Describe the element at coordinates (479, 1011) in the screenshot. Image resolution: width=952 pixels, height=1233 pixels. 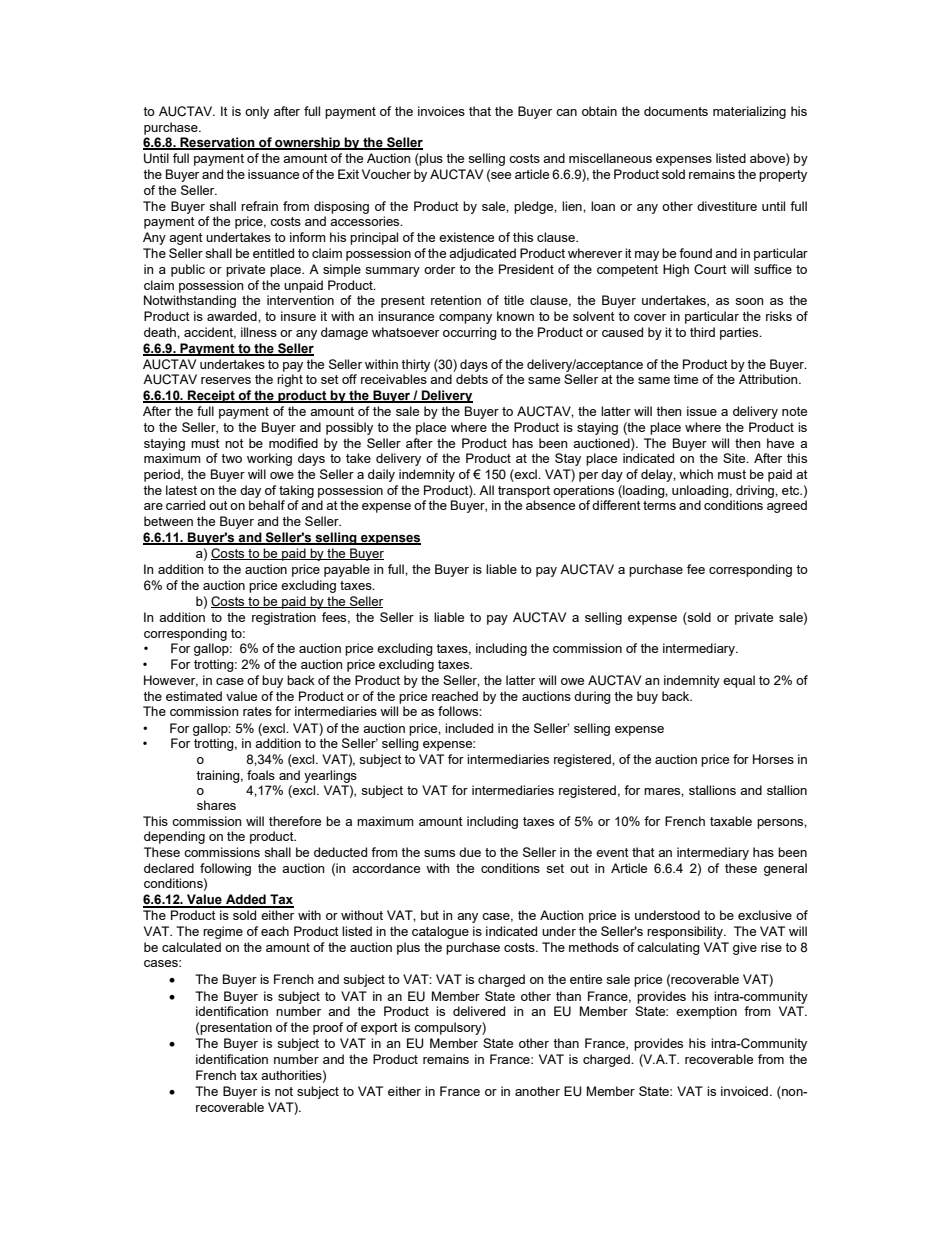
I see `delivered` at that location.
